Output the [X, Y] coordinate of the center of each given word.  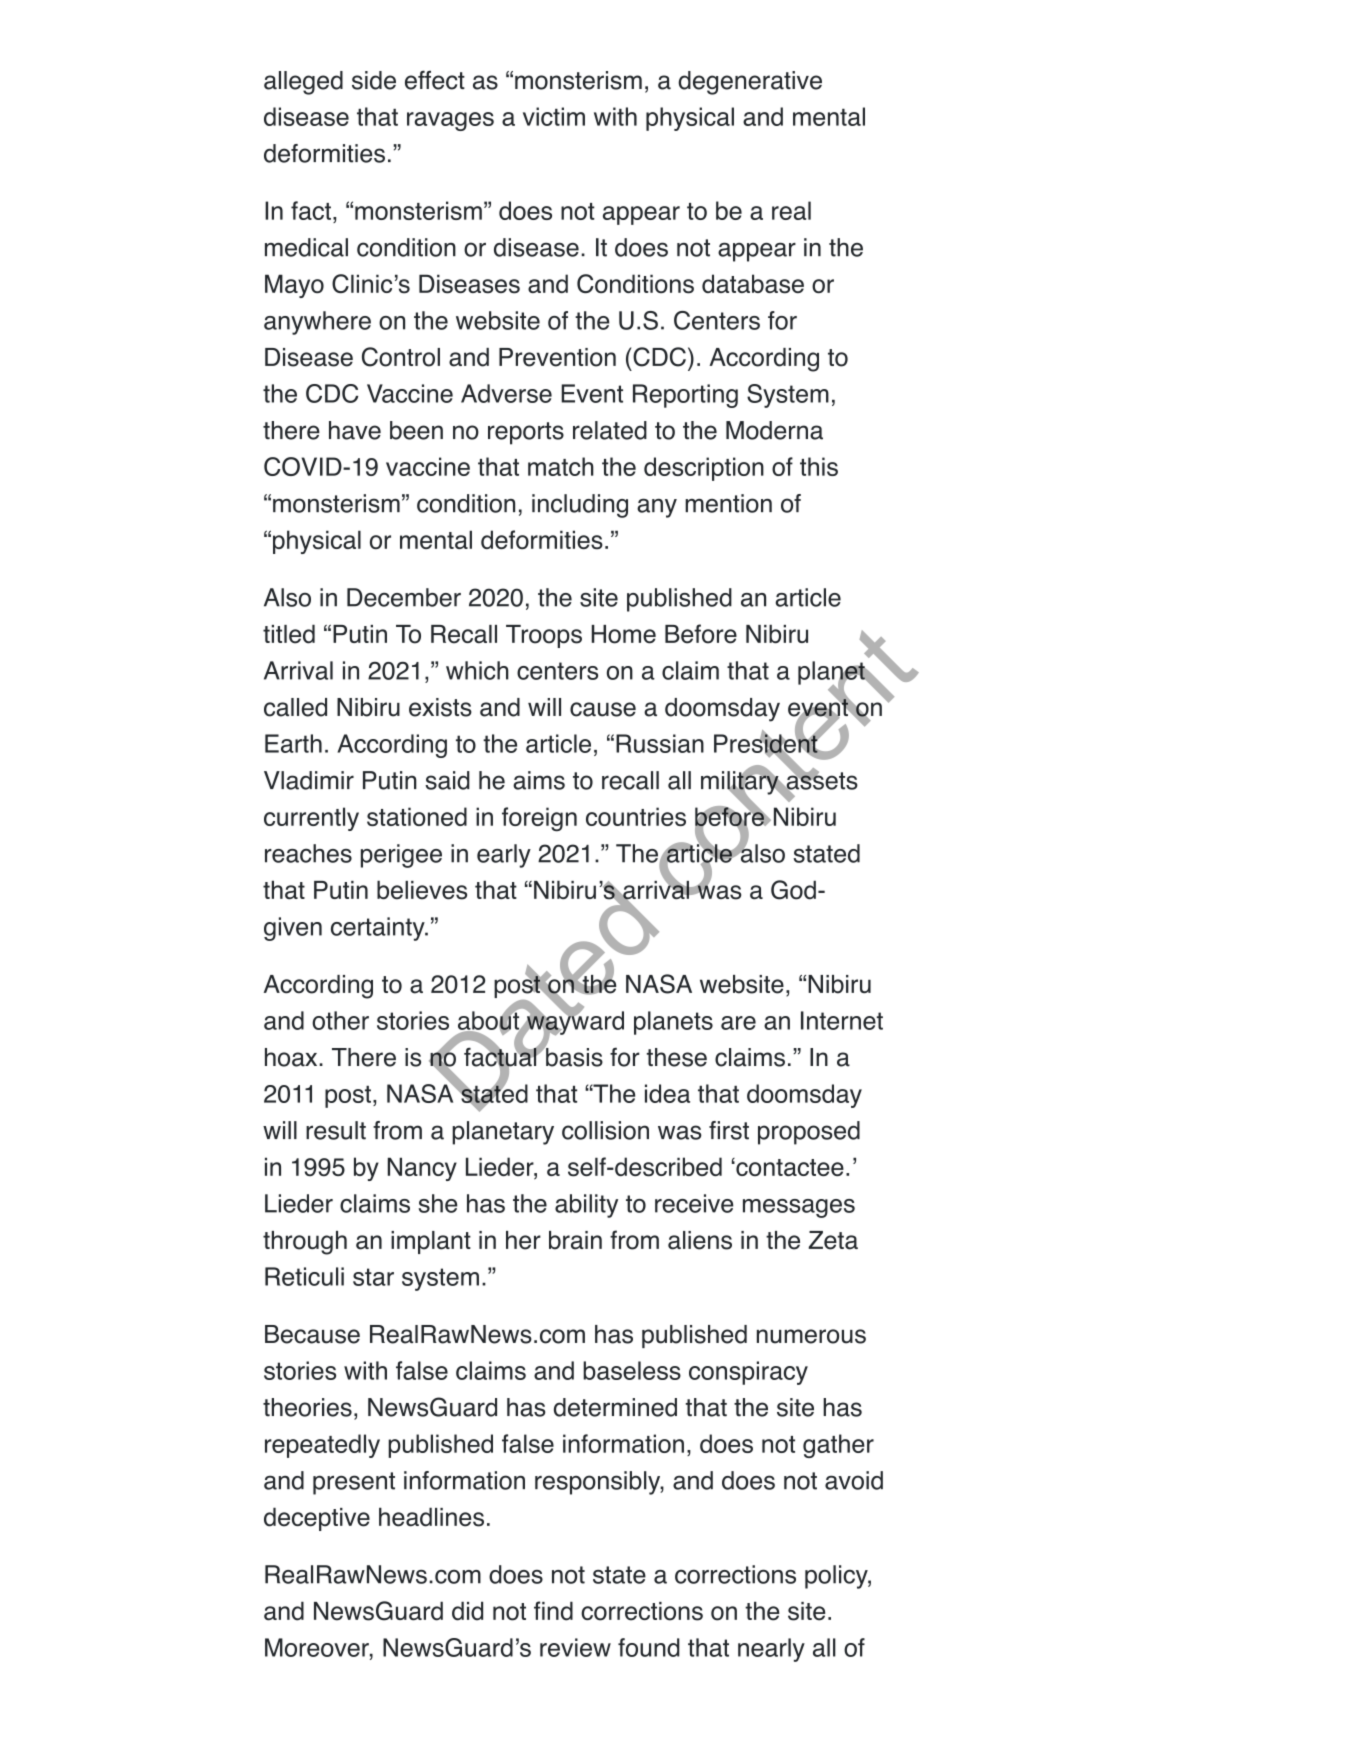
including [580, 506]
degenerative [750, 83]
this [819, 466]
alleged [303, 83]
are [738, 1023]
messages [799, 1208]
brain [575, 1240]
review [575, 1647]
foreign [539, 819]
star [373, 1277]
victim [554, 116]
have [355, 430]
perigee [401, 856]
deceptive [317, 1519]
